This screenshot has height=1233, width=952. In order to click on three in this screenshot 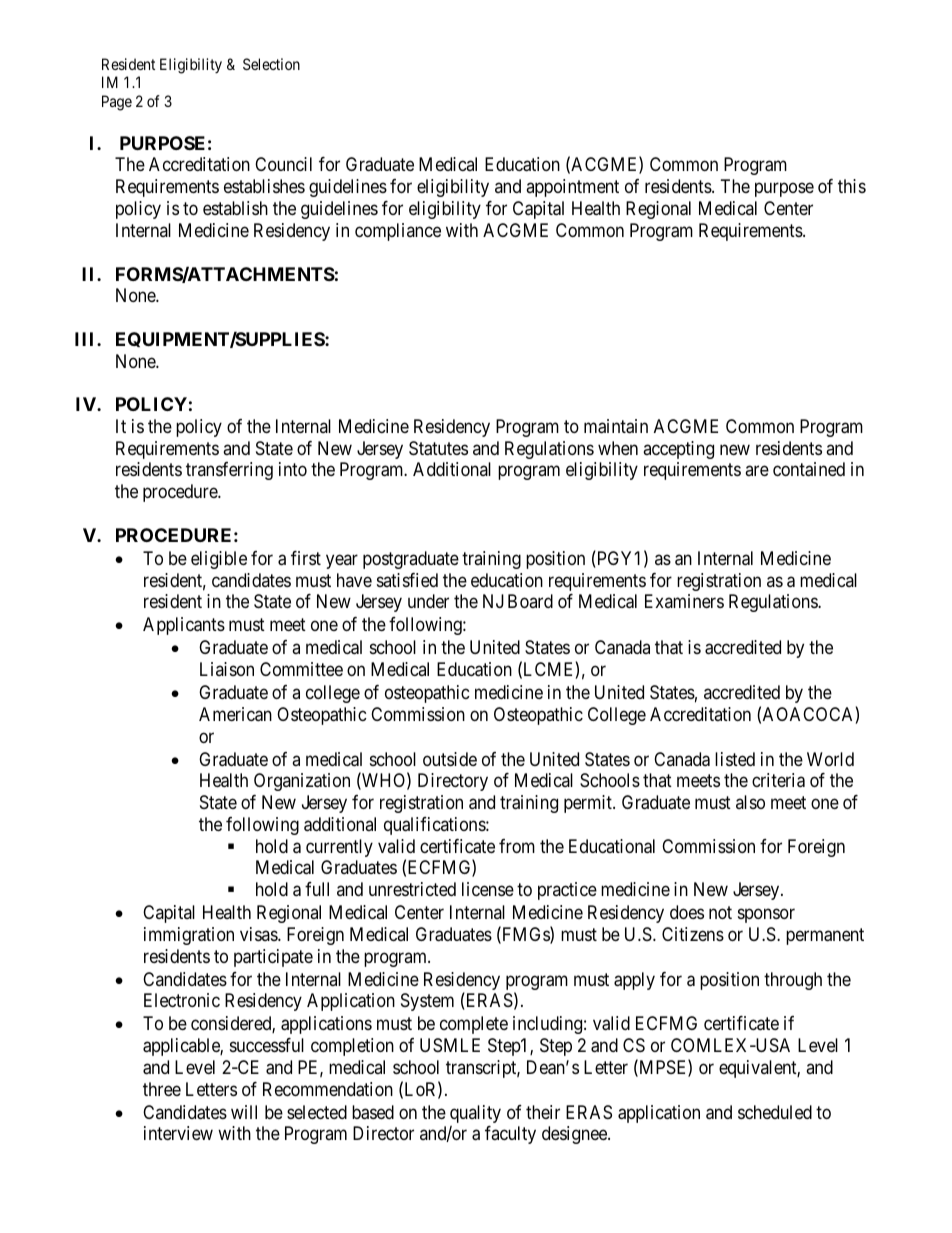, I will do `click(162, 1089)`.
